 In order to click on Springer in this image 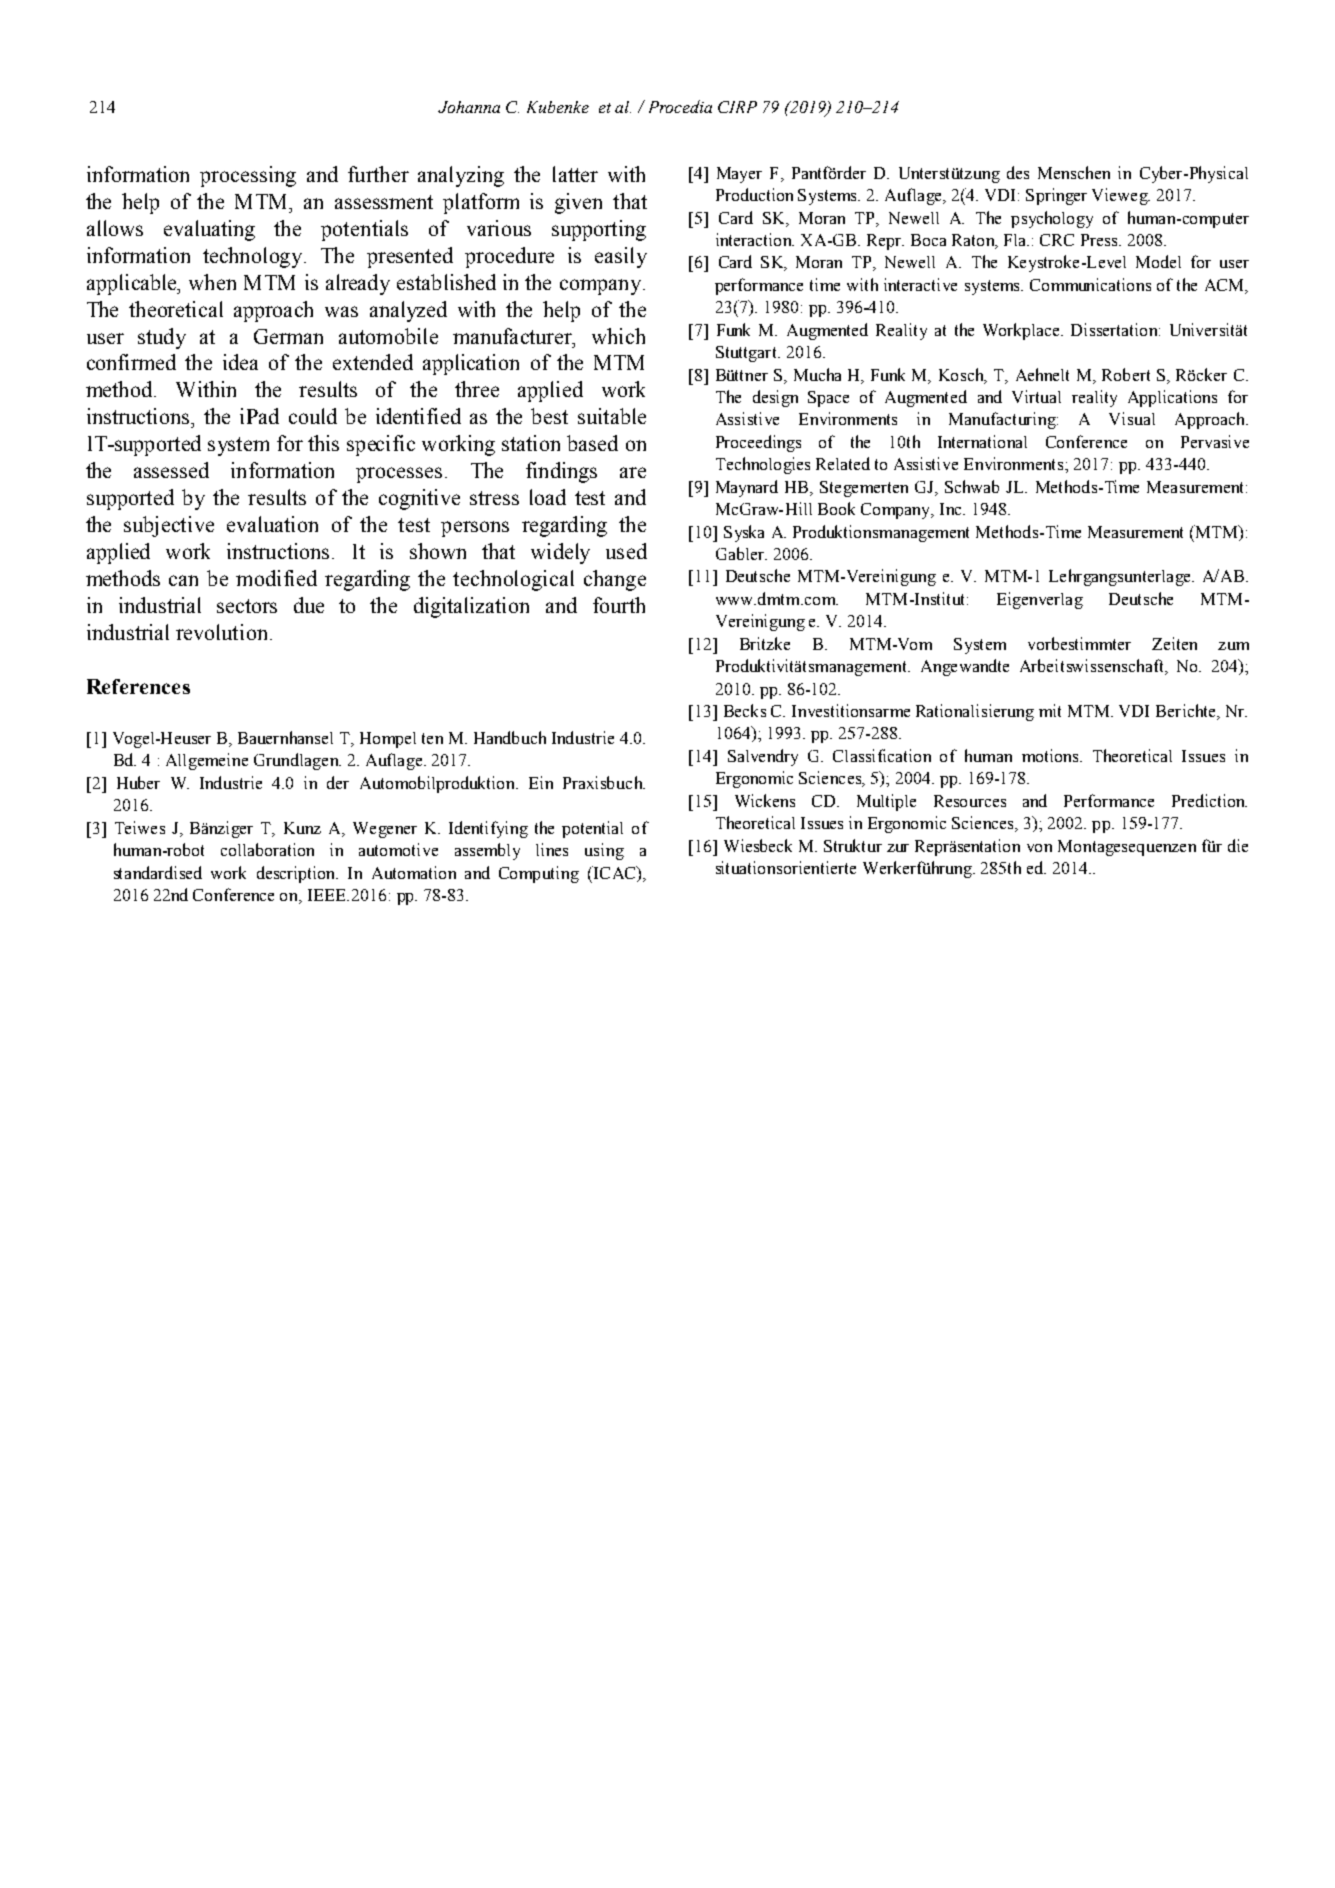, I will do `click(1056, 196)`.
